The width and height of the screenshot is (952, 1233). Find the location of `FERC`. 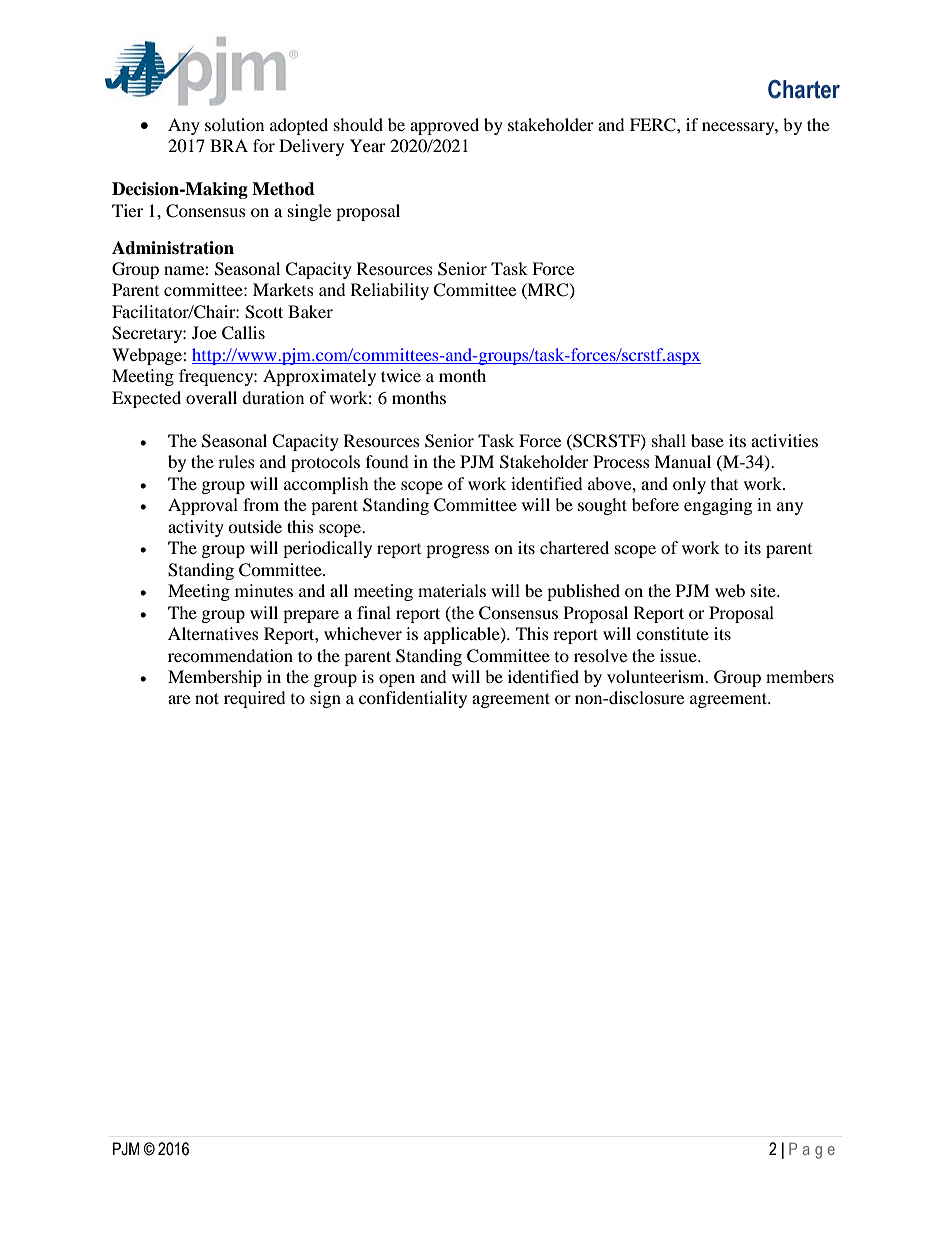

FERC is located at coordinates (654, 125).
